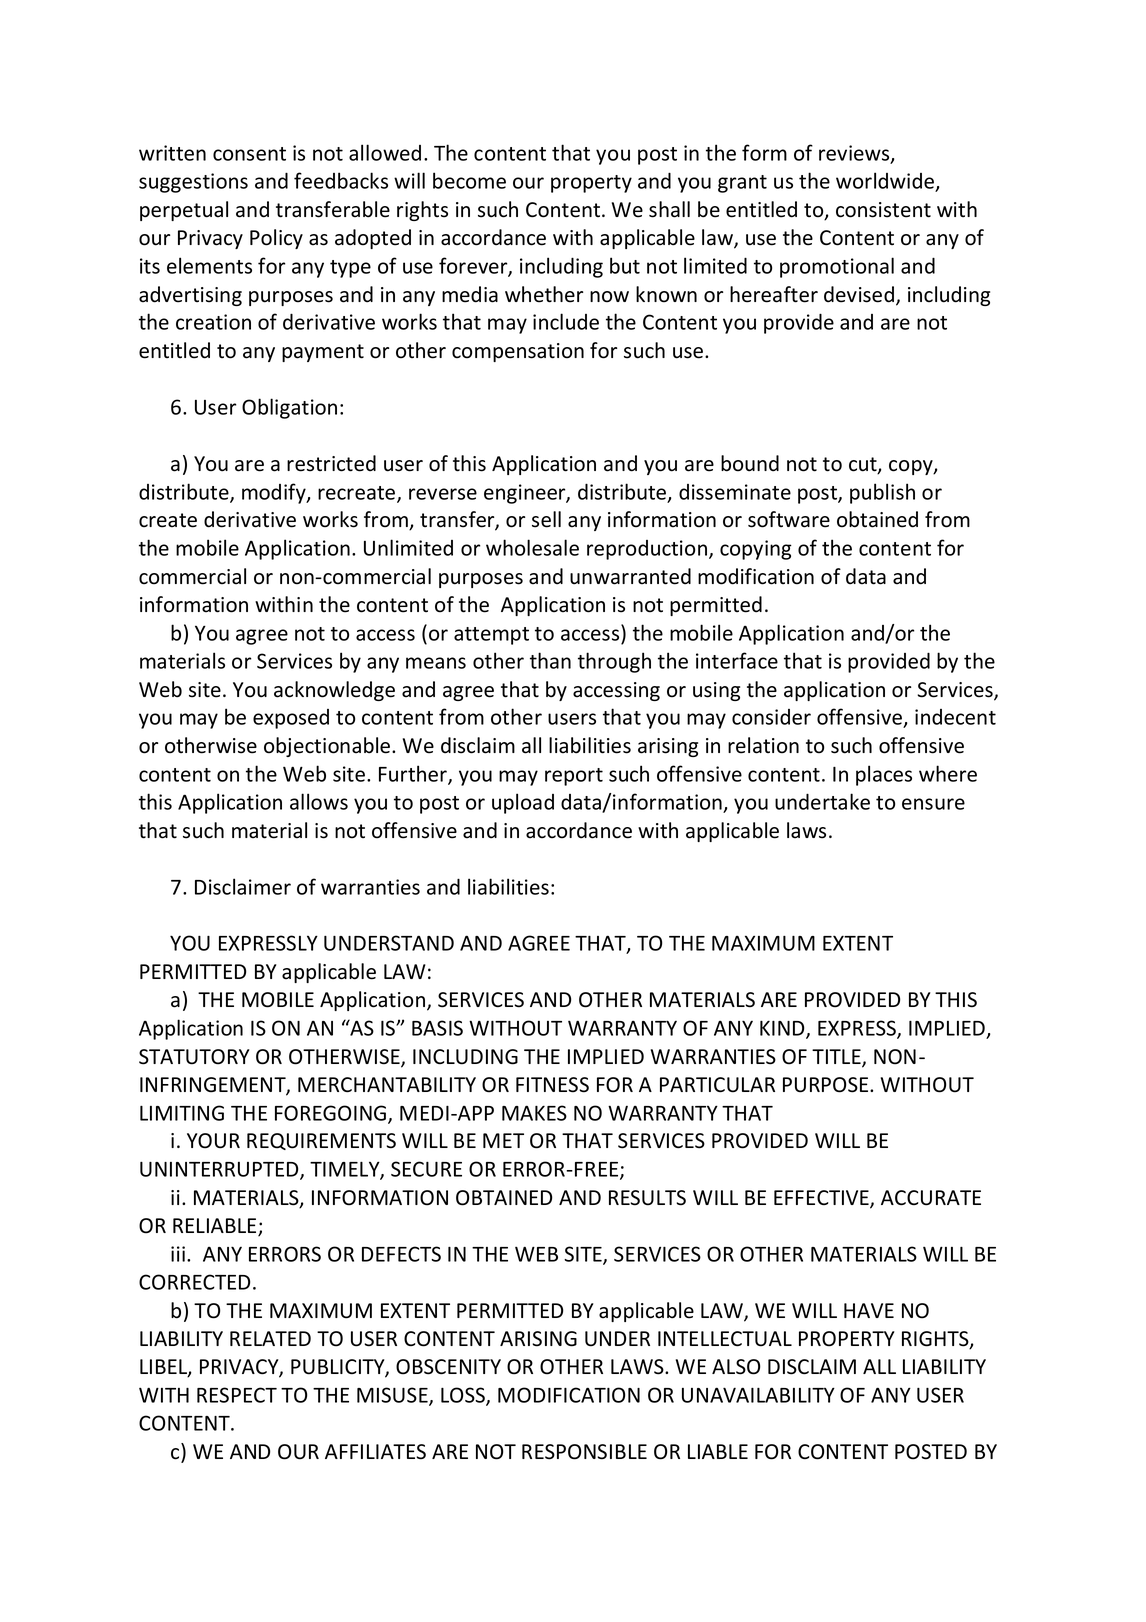 Image resolution: width=1146 pixels, height=1622 pixels. I want to click on upload, so click(523, 803).
